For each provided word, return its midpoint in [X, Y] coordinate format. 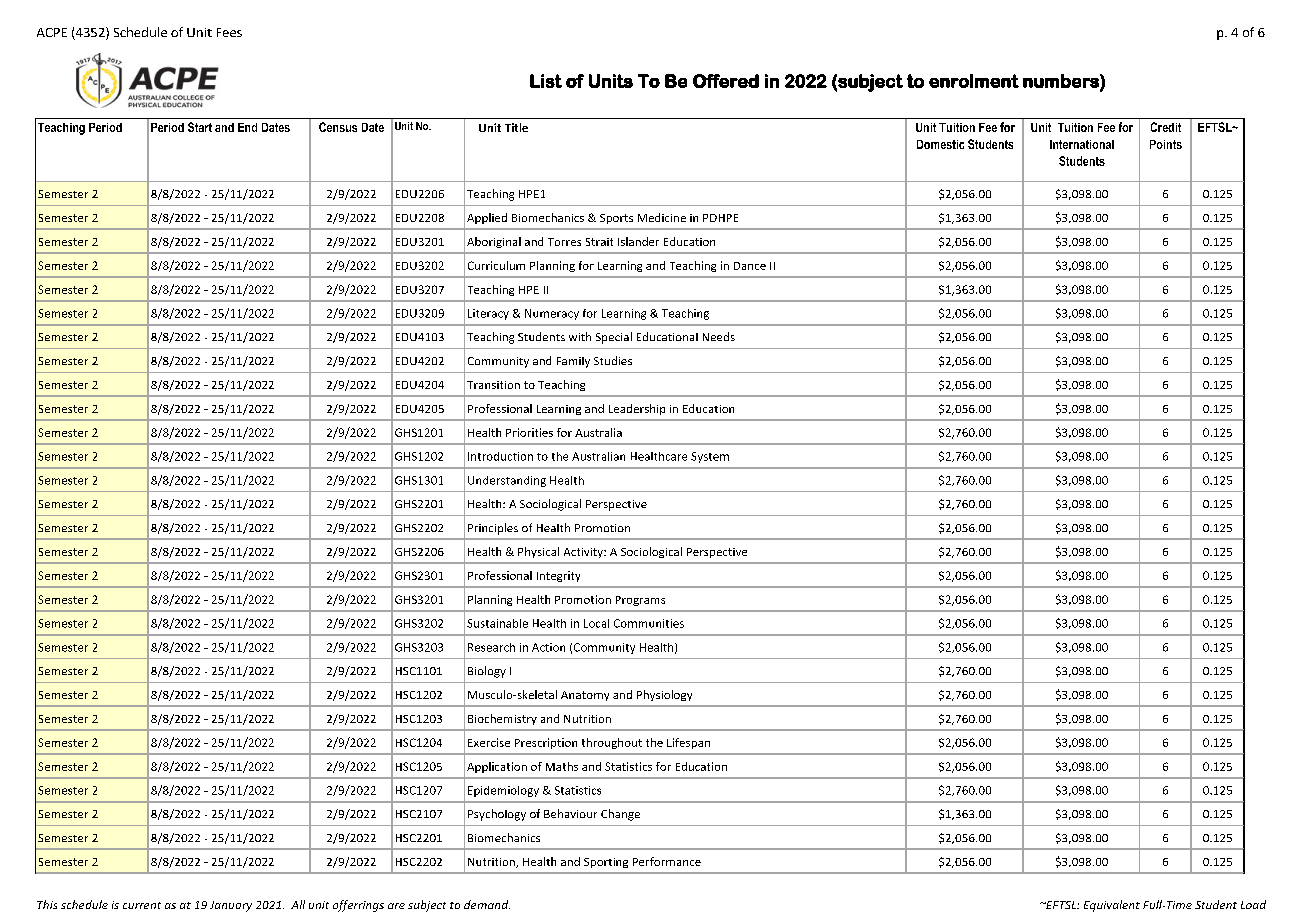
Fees [229, 32]
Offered [726, 81]
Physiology [664, 695]
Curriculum [496, 265]
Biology [487, 672]
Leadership [637, 409]
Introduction [500, 456]
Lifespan [688, 743]
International [1082, 144]
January [231, 906]
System [710, 457]
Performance [667, 861]
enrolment [974, 81]
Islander [638, 241]
